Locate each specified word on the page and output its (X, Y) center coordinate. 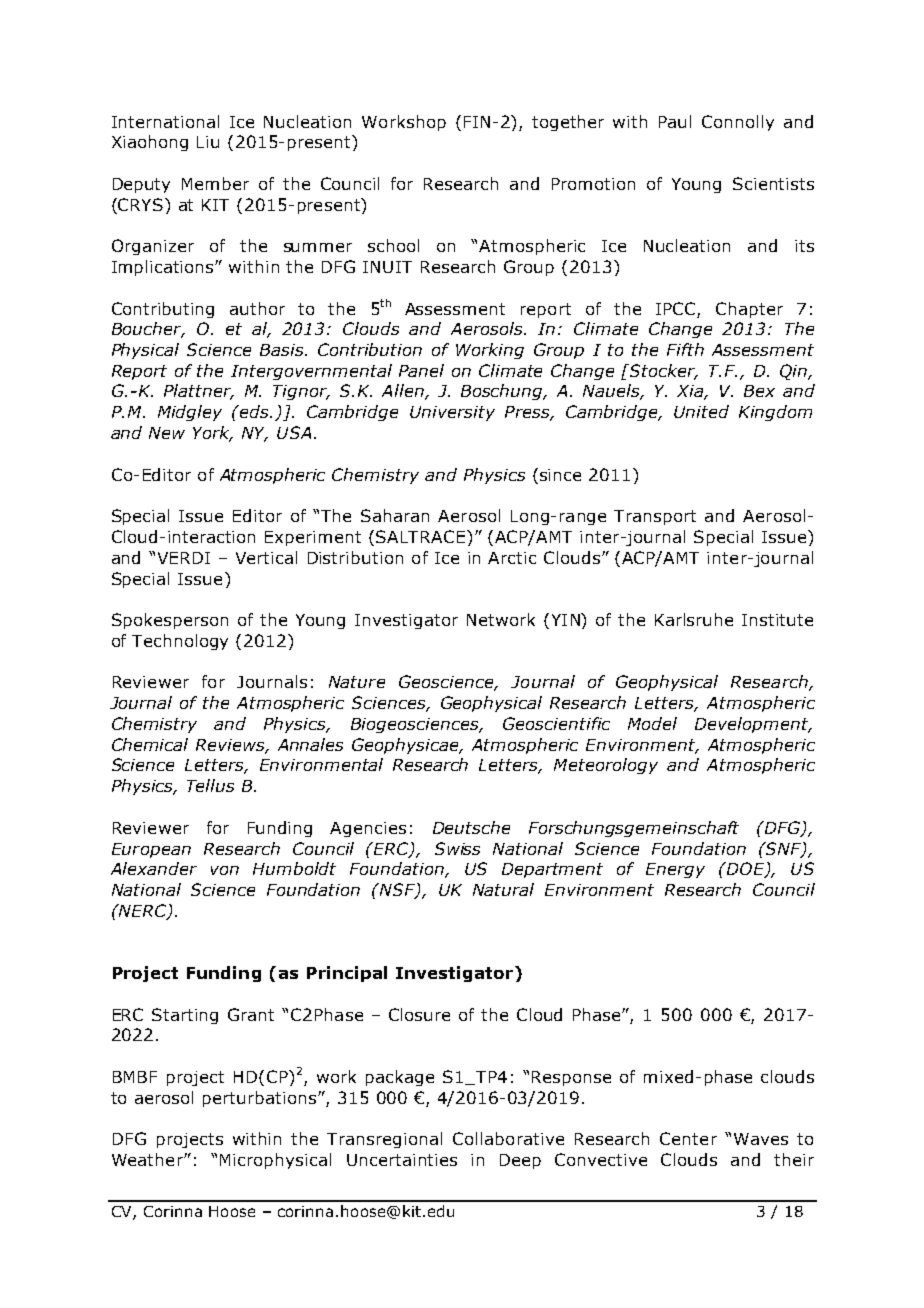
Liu (208, 142)
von (225, 870)
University (452, 413)
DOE (745, 870)
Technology (180, 642)
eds (254, 411)
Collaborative (508, 1138)
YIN (565, 621)
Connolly (738, 123)
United (701, 411)
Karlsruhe (694, 619)
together (568, 123)
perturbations (261, 1099)
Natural (503, 889)
